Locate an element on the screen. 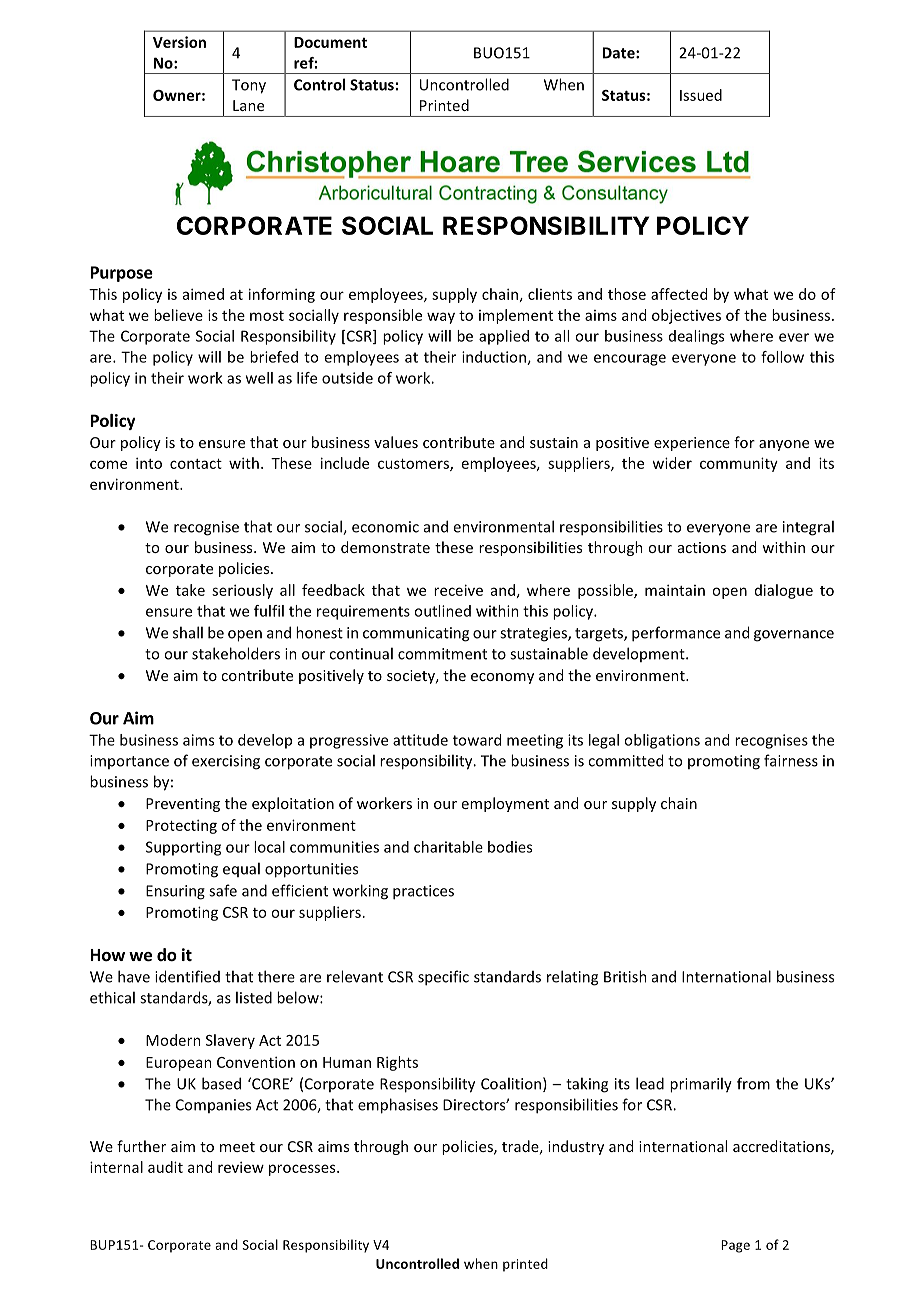 The image size is (924, 1308). commitment is located at coordinates (442, 654).
